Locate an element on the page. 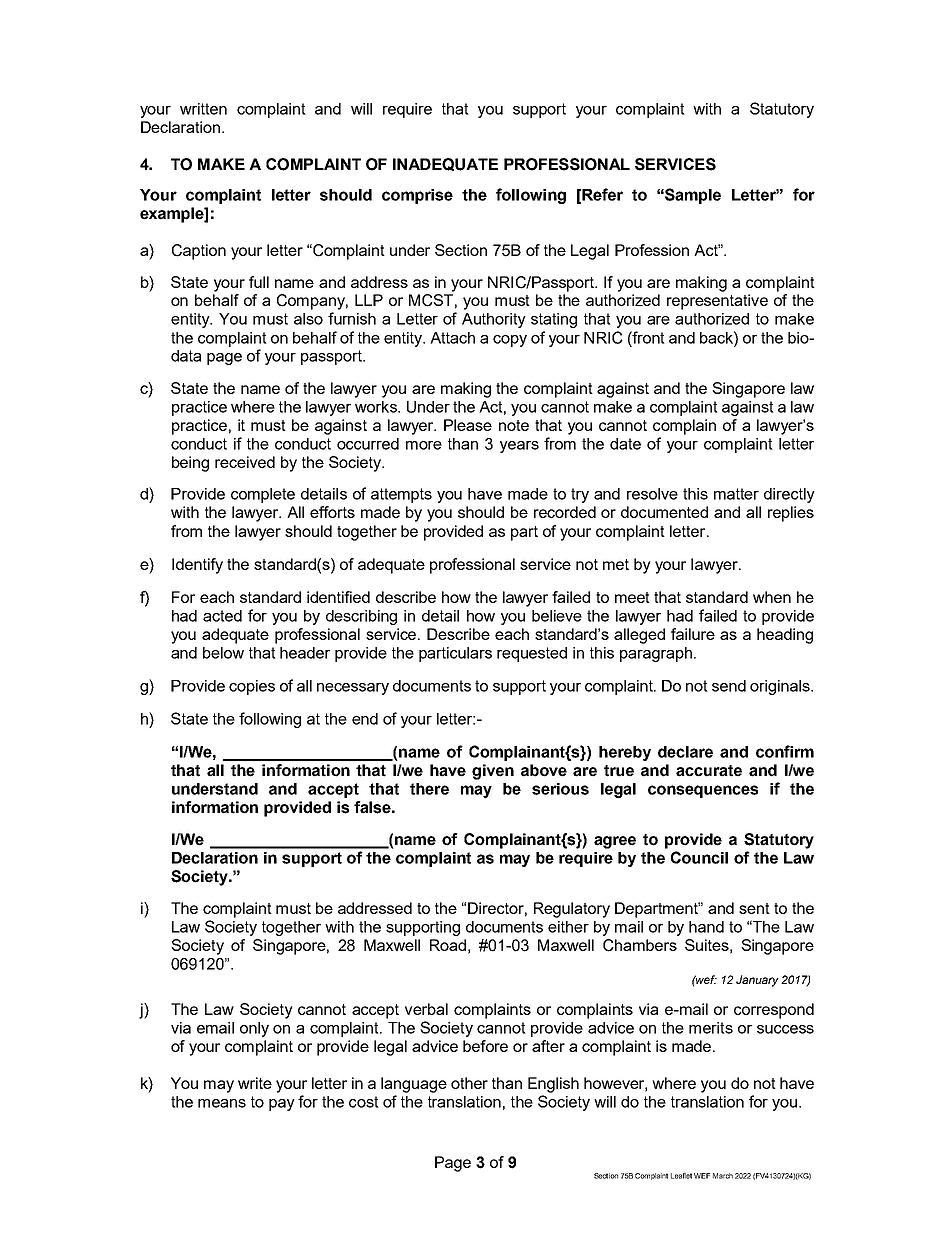  years is located at coordinates (519, 447).
